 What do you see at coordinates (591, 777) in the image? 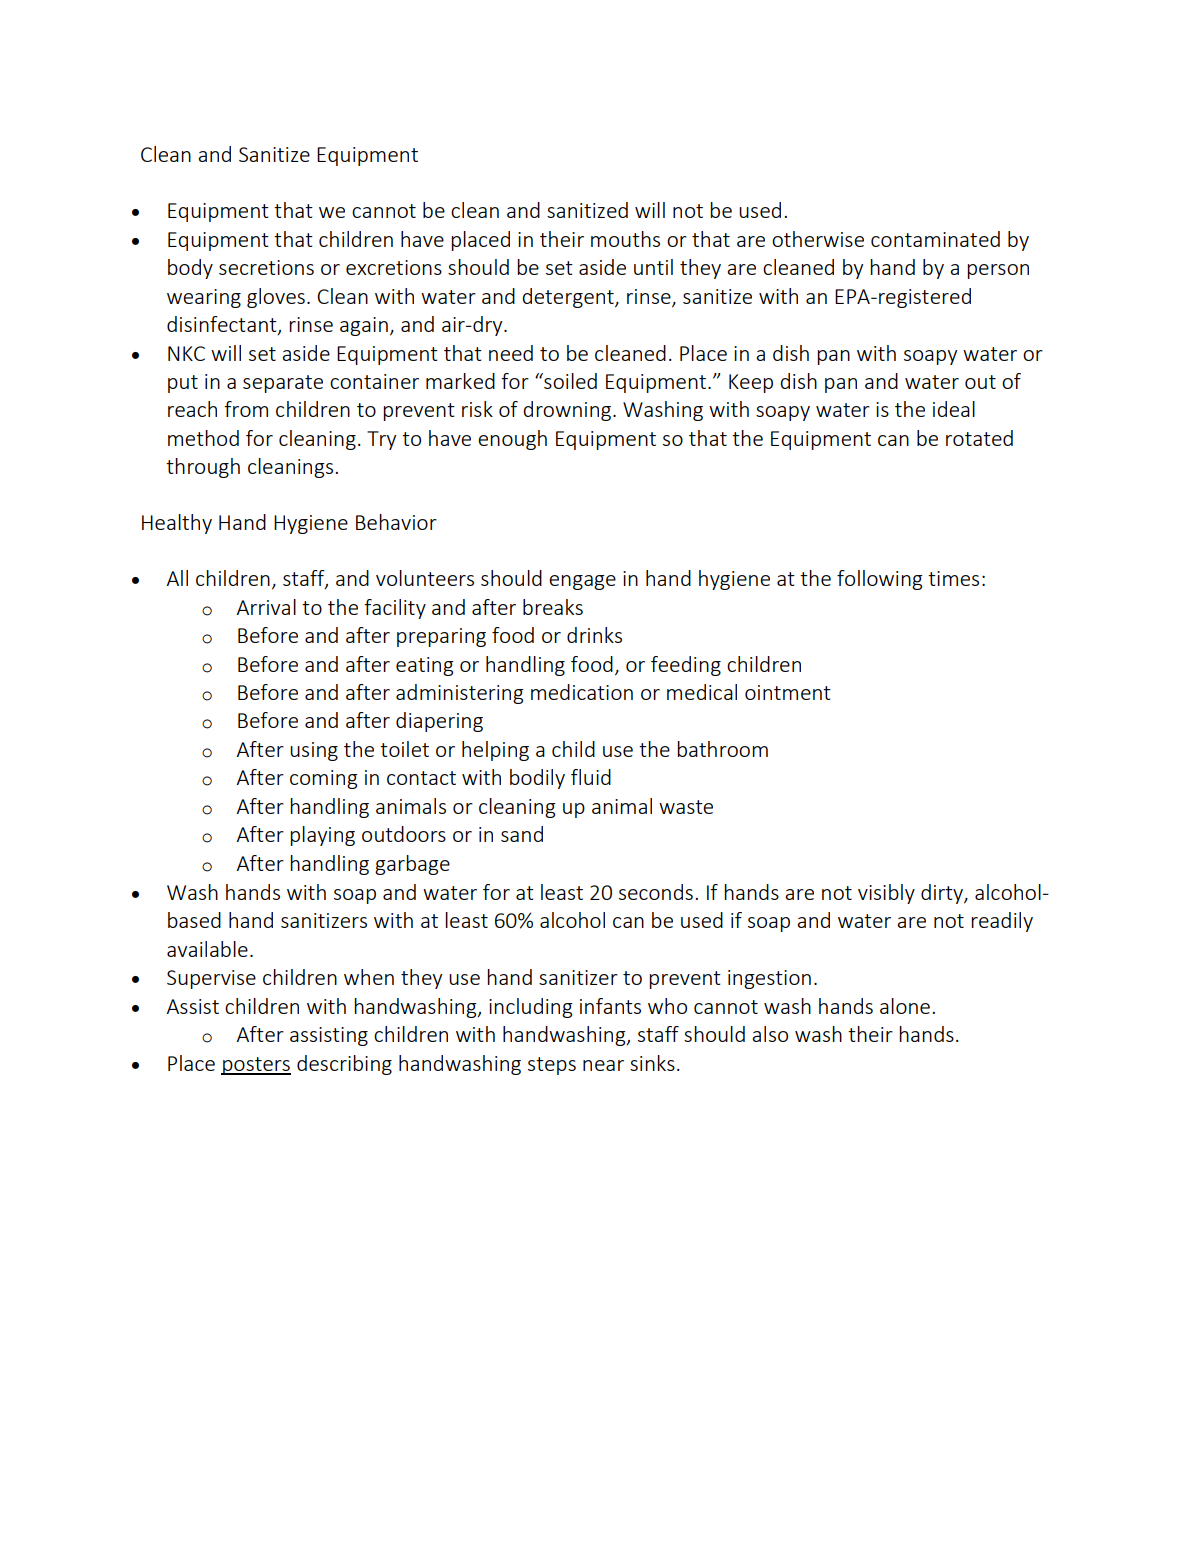
I see `fluid` at bounding box center [591, 777].
